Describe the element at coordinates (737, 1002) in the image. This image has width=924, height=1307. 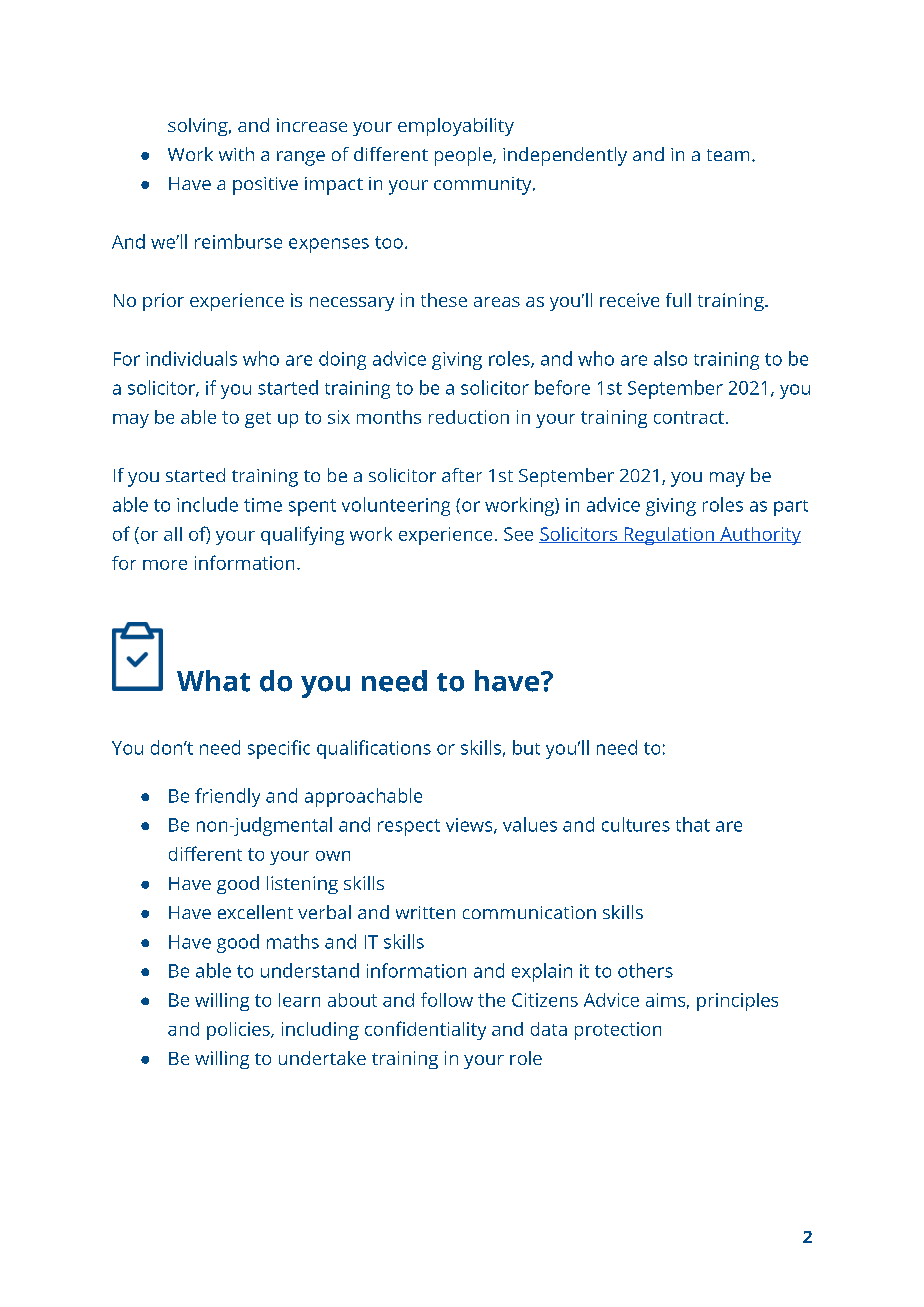
I see `principles` at that location.
